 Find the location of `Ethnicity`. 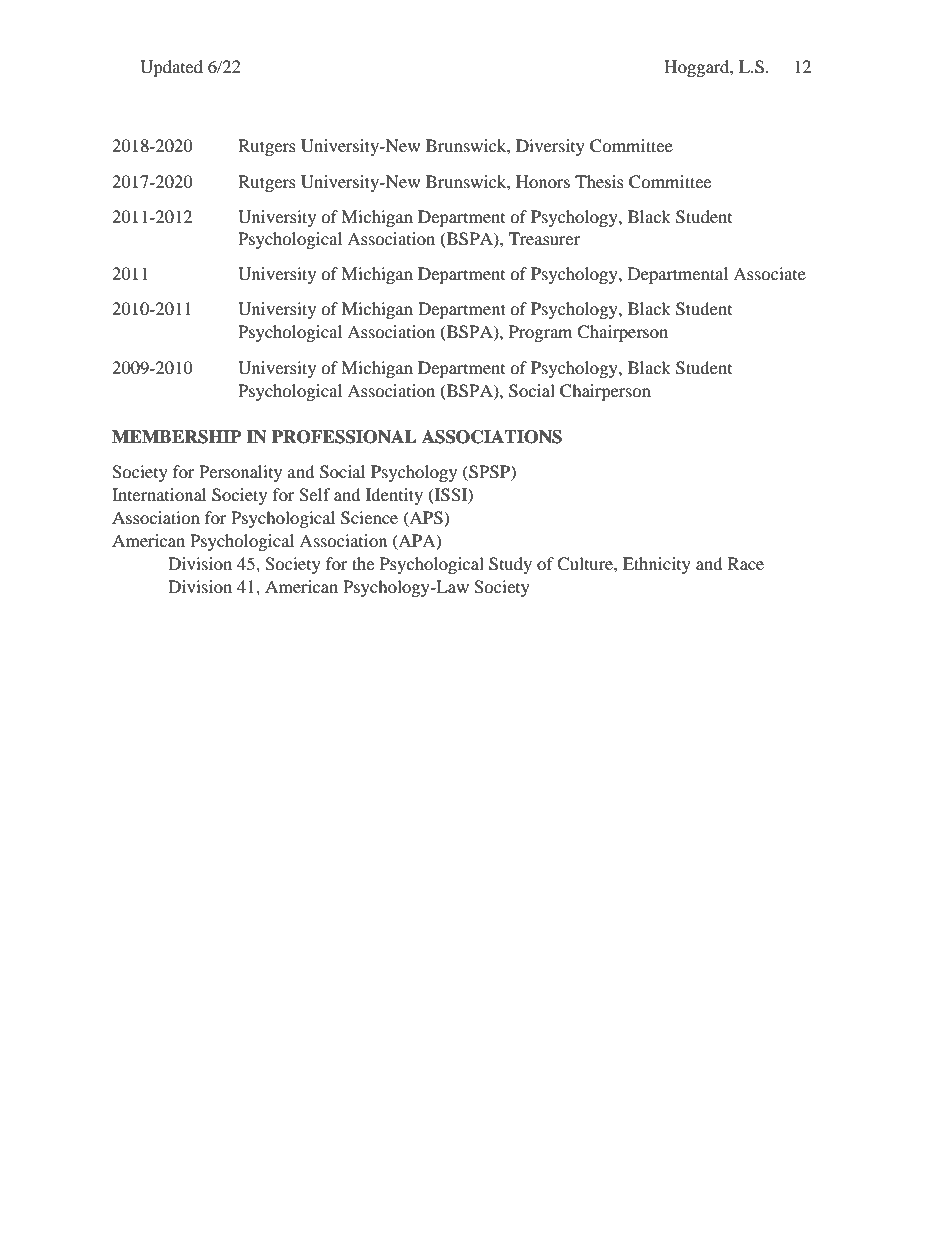

Ethnicity is located at coordinates (657, 565).
